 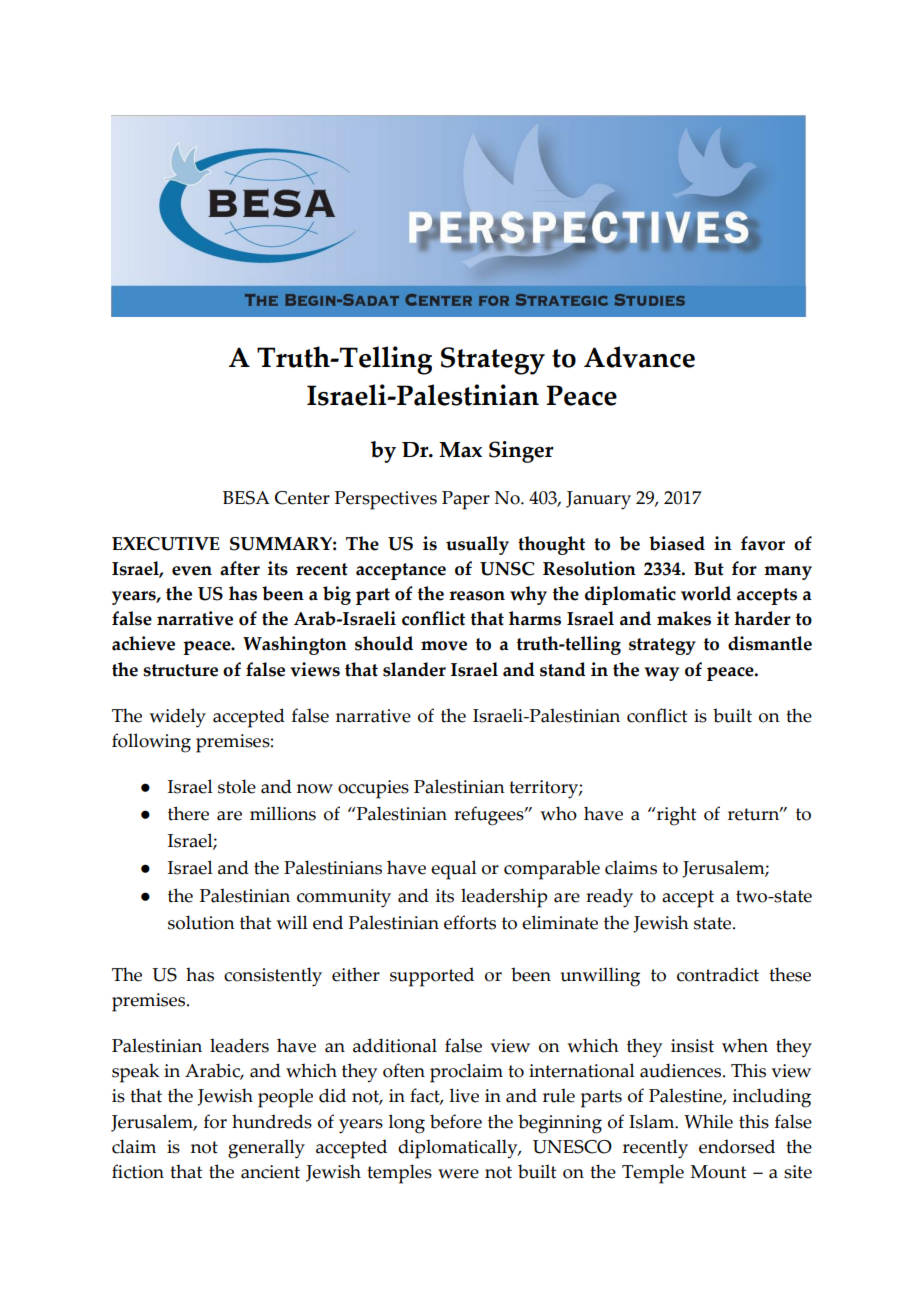 I want to click on Advance, so click(x=639, y=357).
